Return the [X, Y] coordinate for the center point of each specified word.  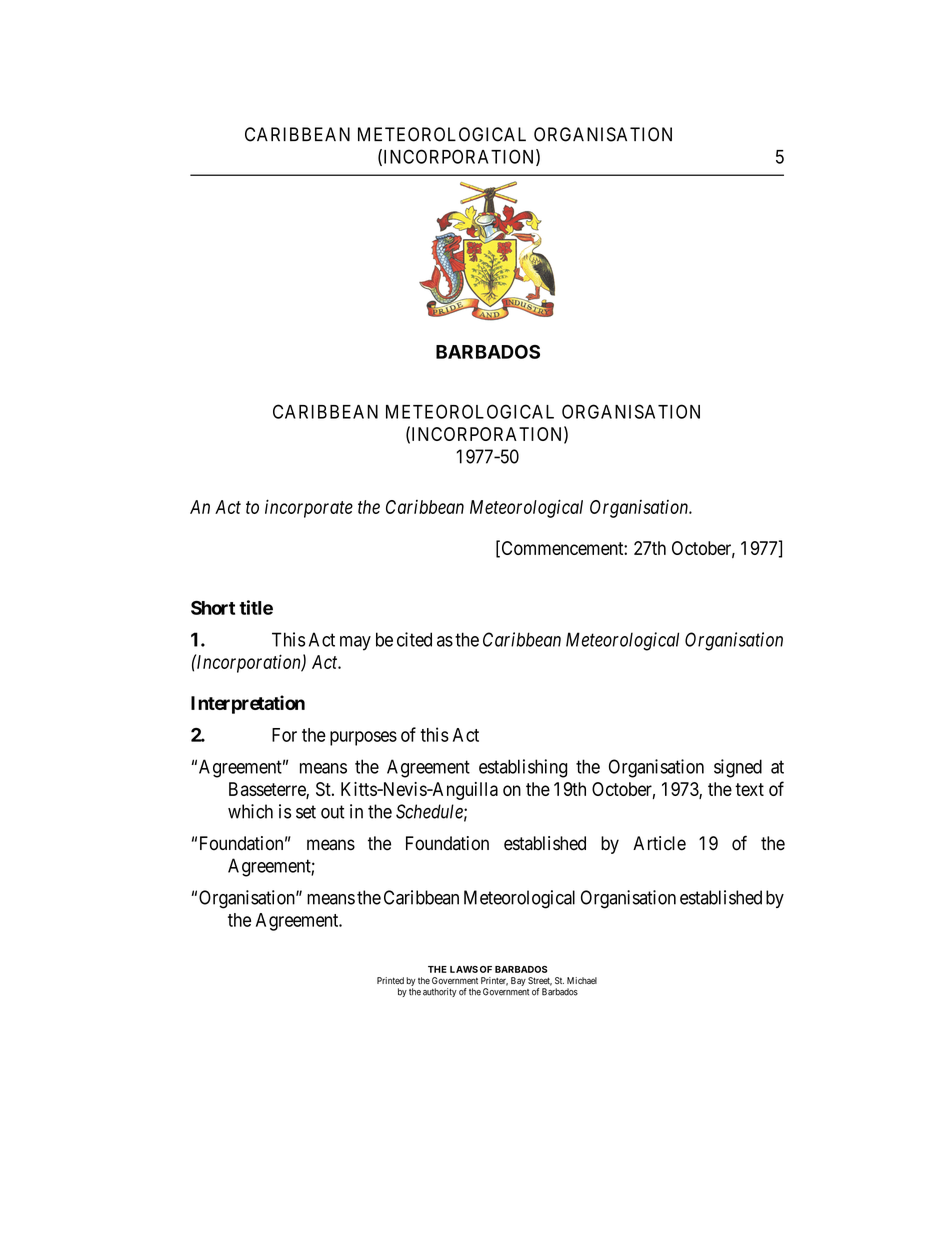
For [284, 735]
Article [659, 843]
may [355, 643]
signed [738, 768]
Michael [582, 980]
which [250, 811]
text [749, 789]
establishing [523, 768]
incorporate [309, 508]
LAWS [464, 969]
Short [213, 608]
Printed [390, 980]
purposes [363, 738]
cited [414, 639]
